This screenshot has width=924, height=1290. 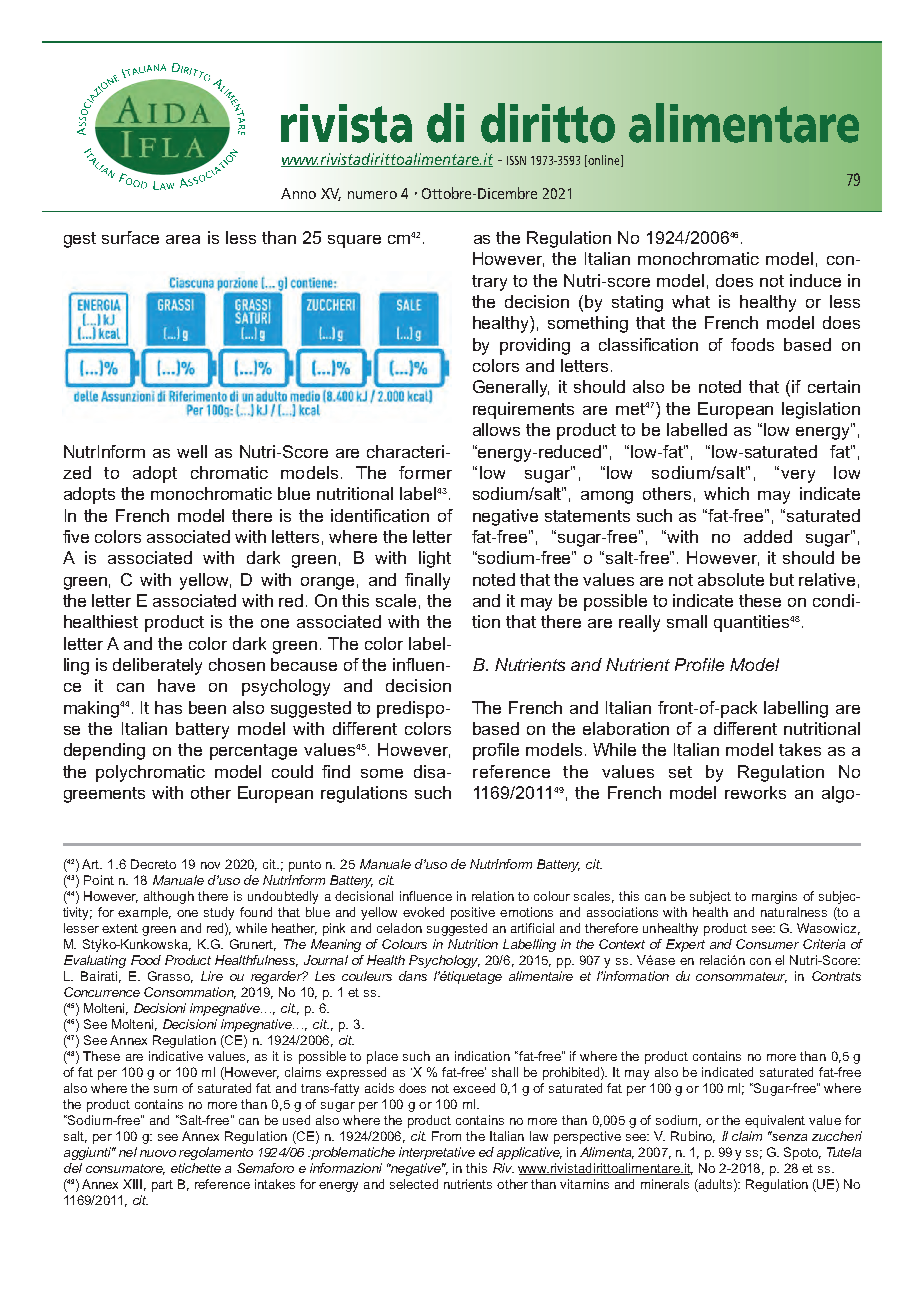 What do you see at coordinates (605, 161) in the screenshot?
I see `online` at bounding box center [605, 161].
